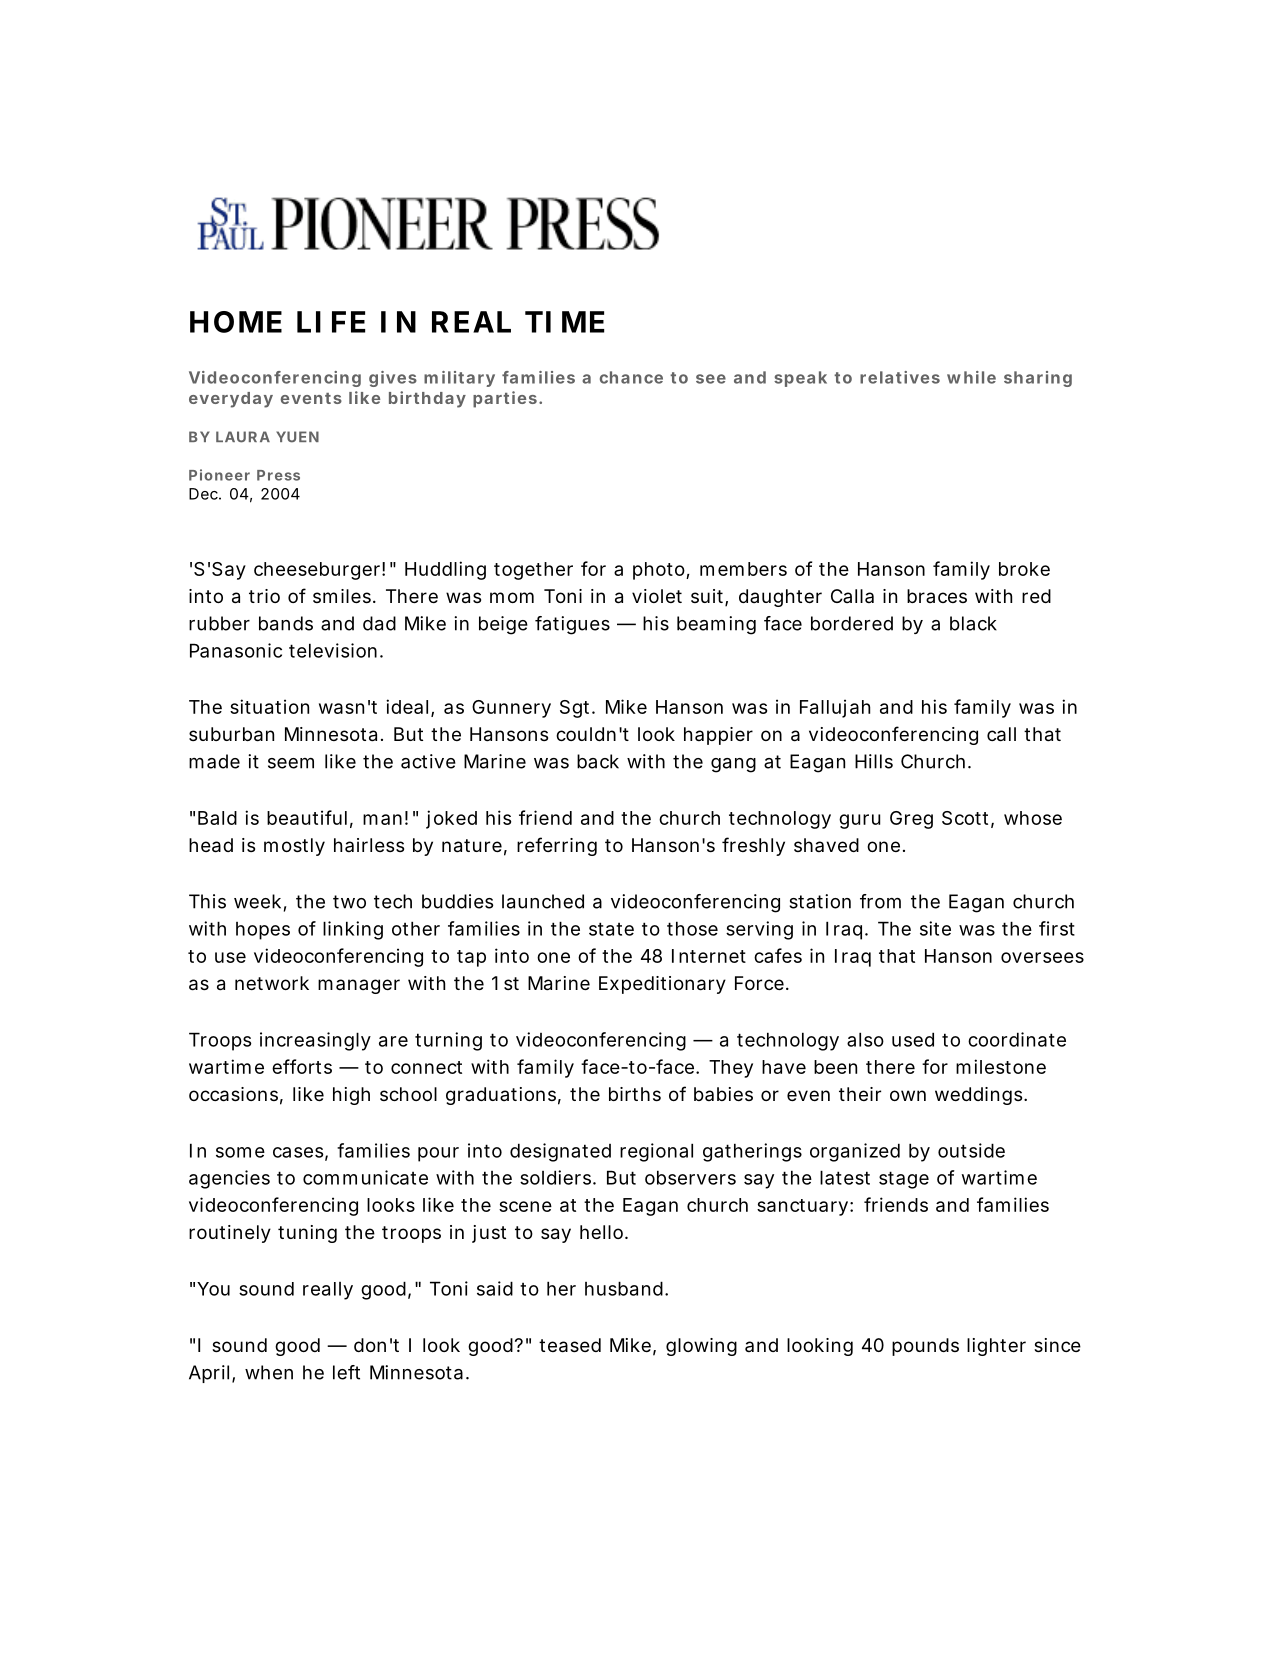  Describe the element at coordinates (913, 1039) in the screenshot. I see `used` at that location.
